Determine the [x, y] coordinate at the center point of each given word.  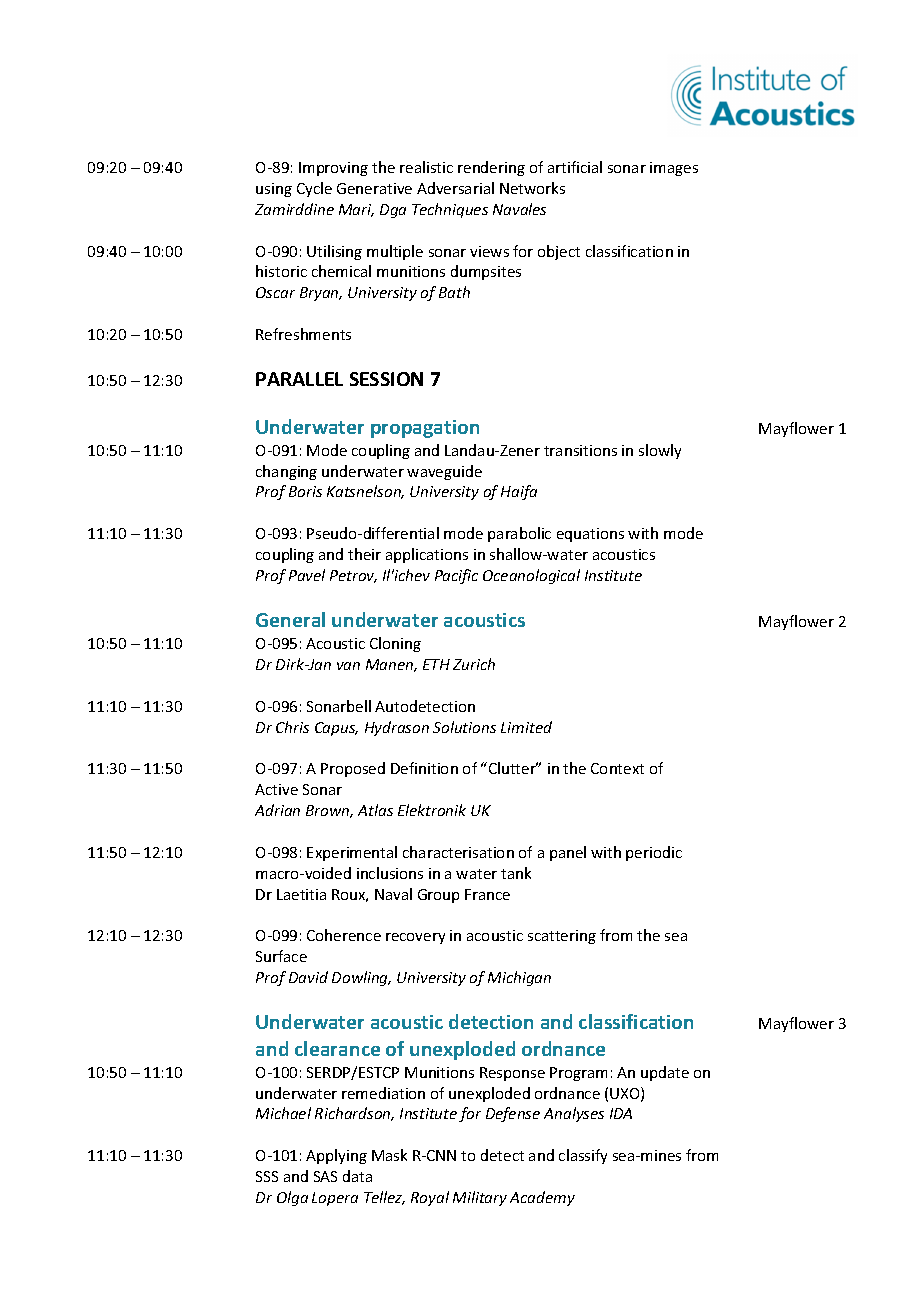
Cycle [314, 189]
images [674, 169]
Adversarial [455, 188]
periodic [654, 853]
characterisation [458, 852]
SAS [325, 1176]
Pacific [456, 576]
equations [590, 535]
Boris [305, 491]
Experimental [352, 853]
